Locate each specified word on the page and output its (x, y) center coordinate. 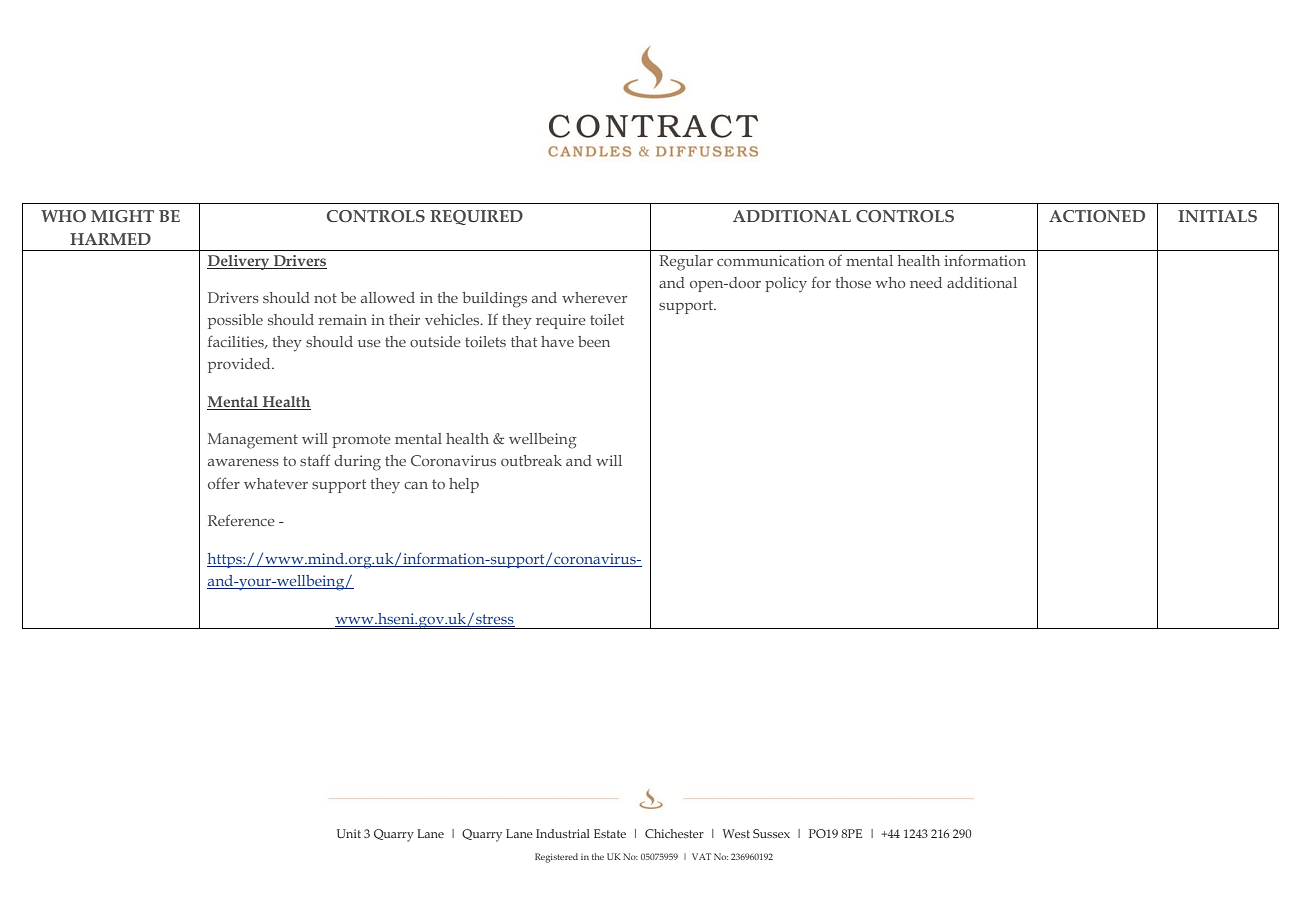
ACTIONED (1097, 216)
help (464, 485)
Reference (241, 520)
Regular (686, 263)
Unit (349, 833)
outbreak (531, 460)
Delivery (239, 262)
